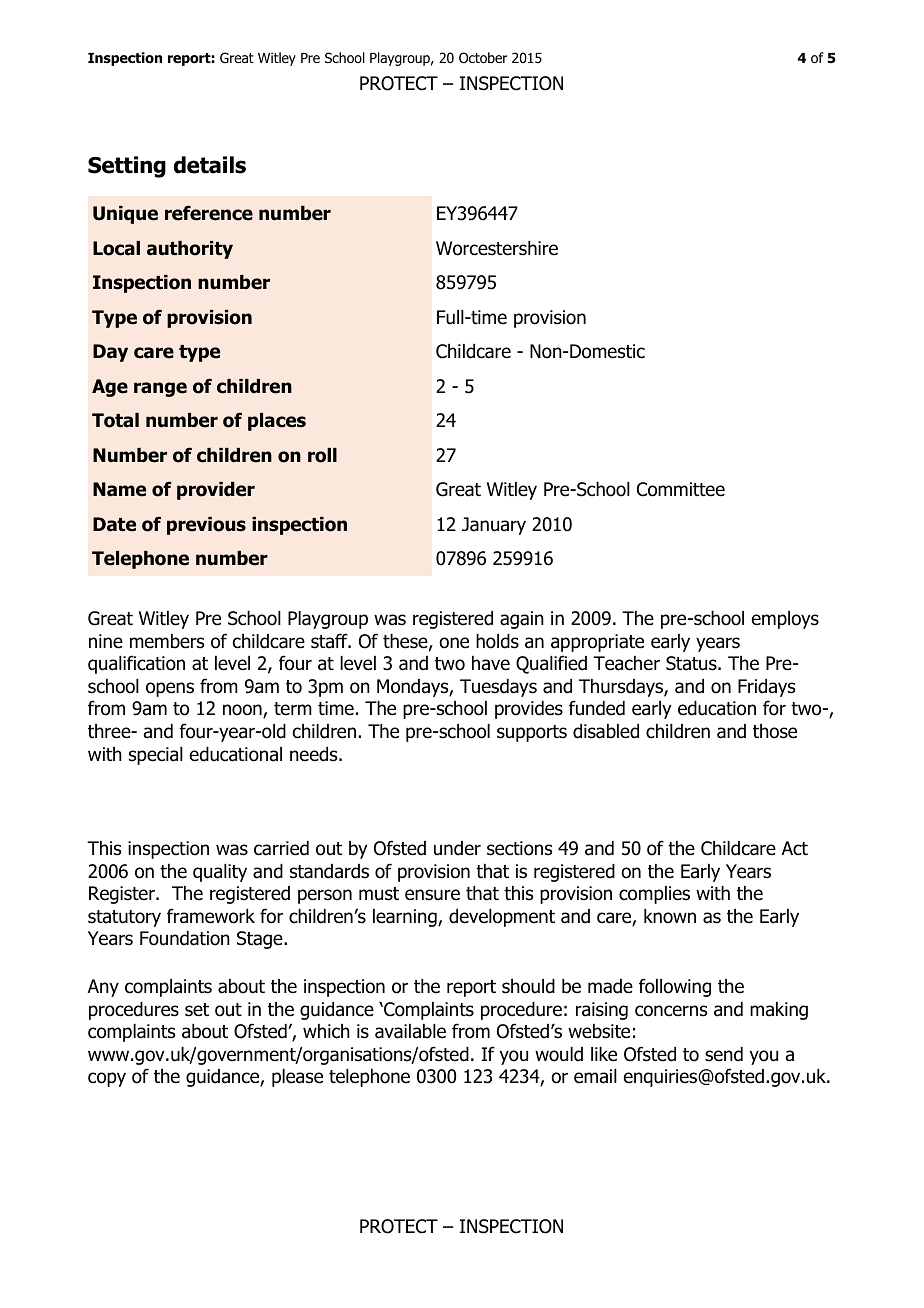 The image size is (924, 1308). What do you see at coordinates (497, 248) in the page?
I see `Worcestershire` at bounding box center [497, 248].
